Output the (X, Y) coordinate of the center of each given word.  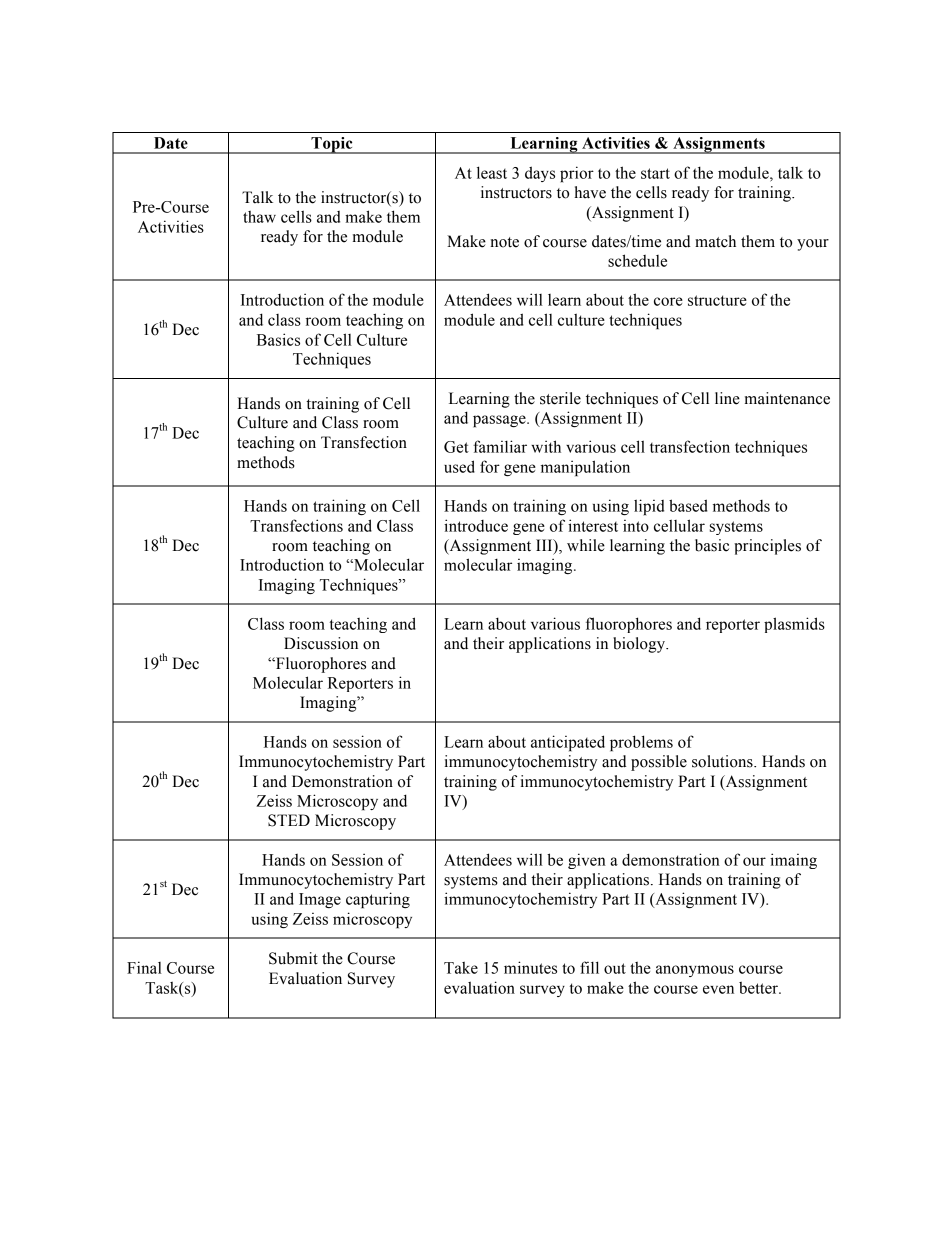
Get (456, 447)
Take (461, 968)
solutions (723, 761)
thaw (259, 217)
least (492, 172)
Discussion (321, 643)
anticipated (568, 743)
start (655, 173)
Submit (293, 958)
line (727, 398)
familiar (500, 446)
